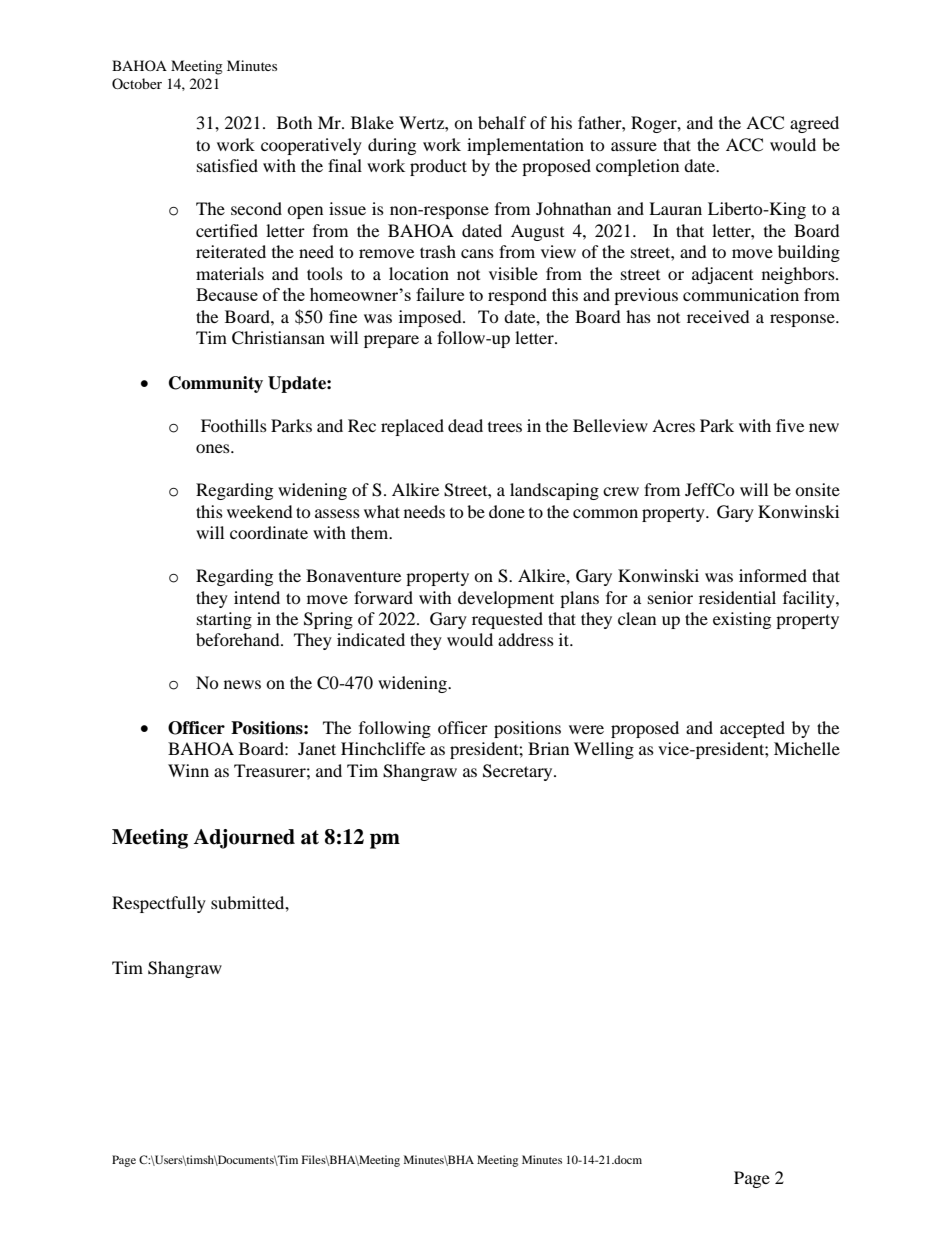 The height and width of the screenshot is (1233, 952). What do you see at coordinates (431, 318) in the screenshot?
I see `imposed` at bounding box center [431, 318].
